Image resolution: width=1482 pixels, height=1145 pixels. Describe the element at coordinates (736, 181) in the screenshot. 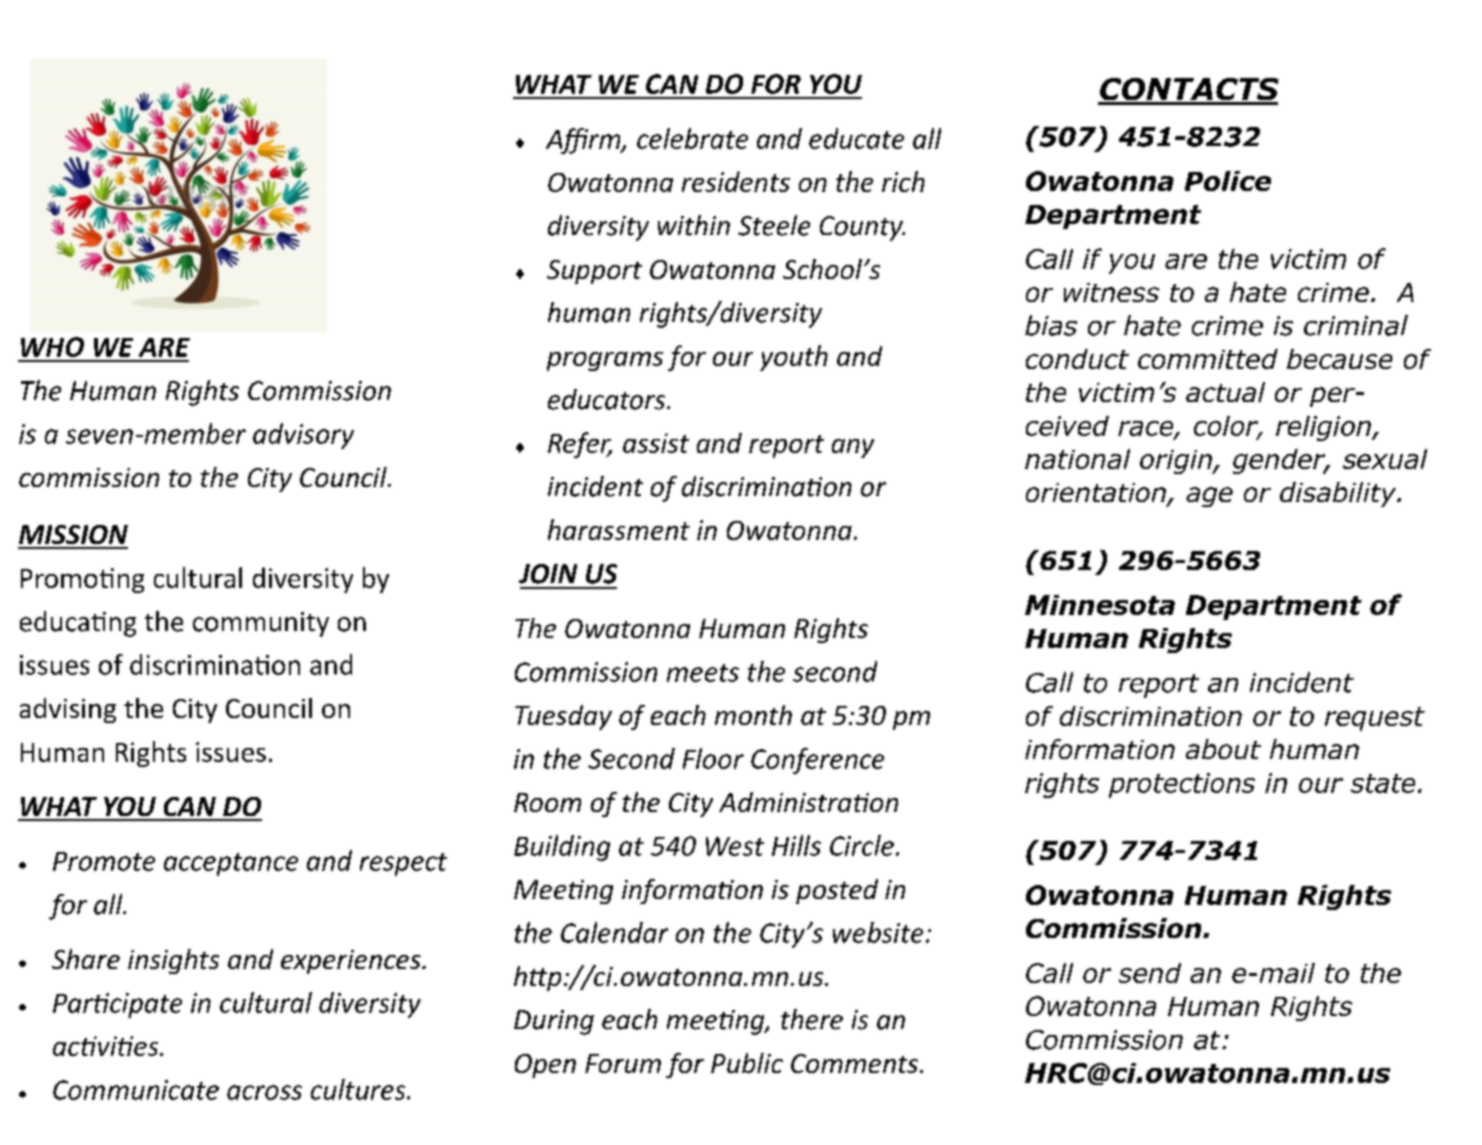

I see `residents` at that location.
